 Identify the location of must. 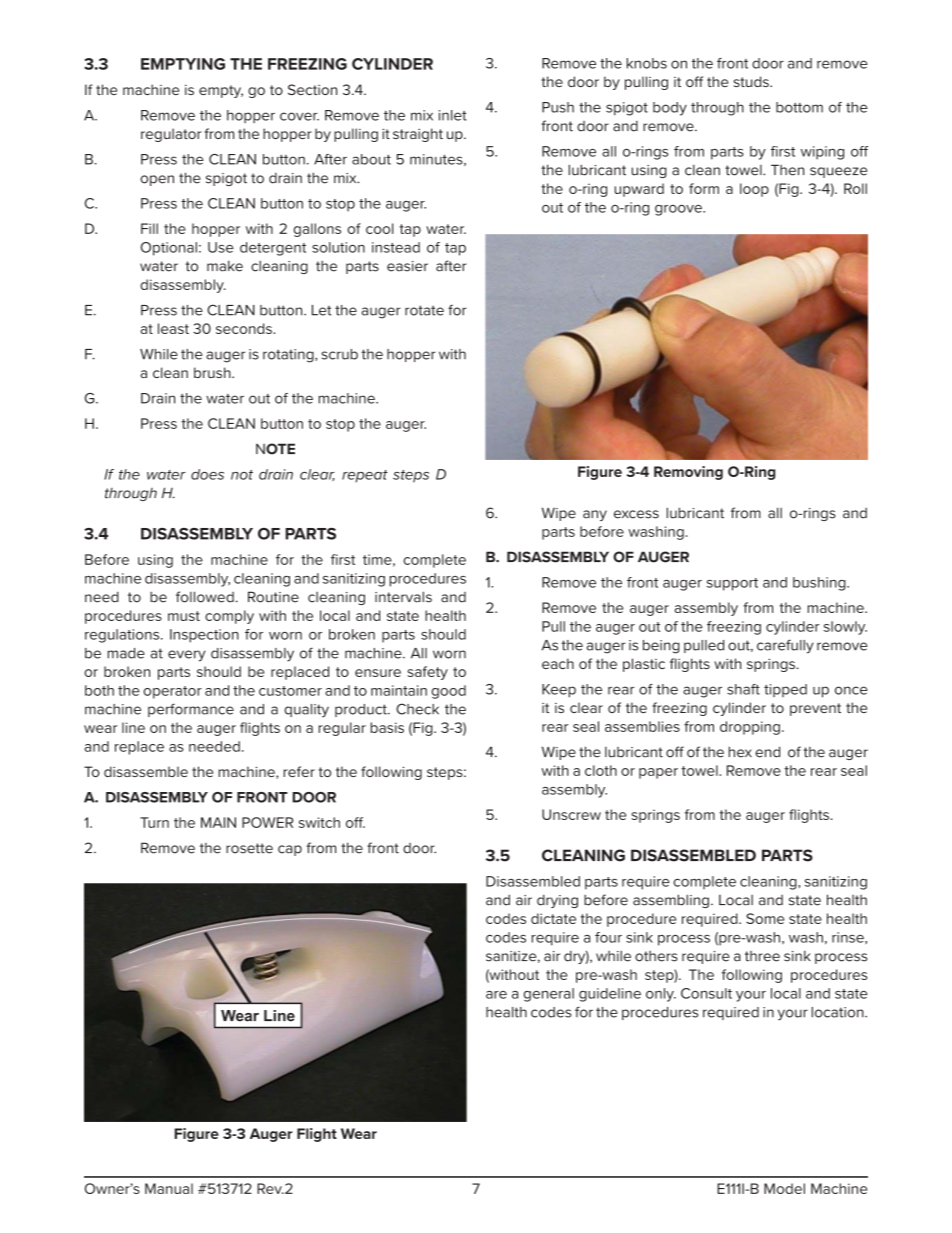
(184, 616).
